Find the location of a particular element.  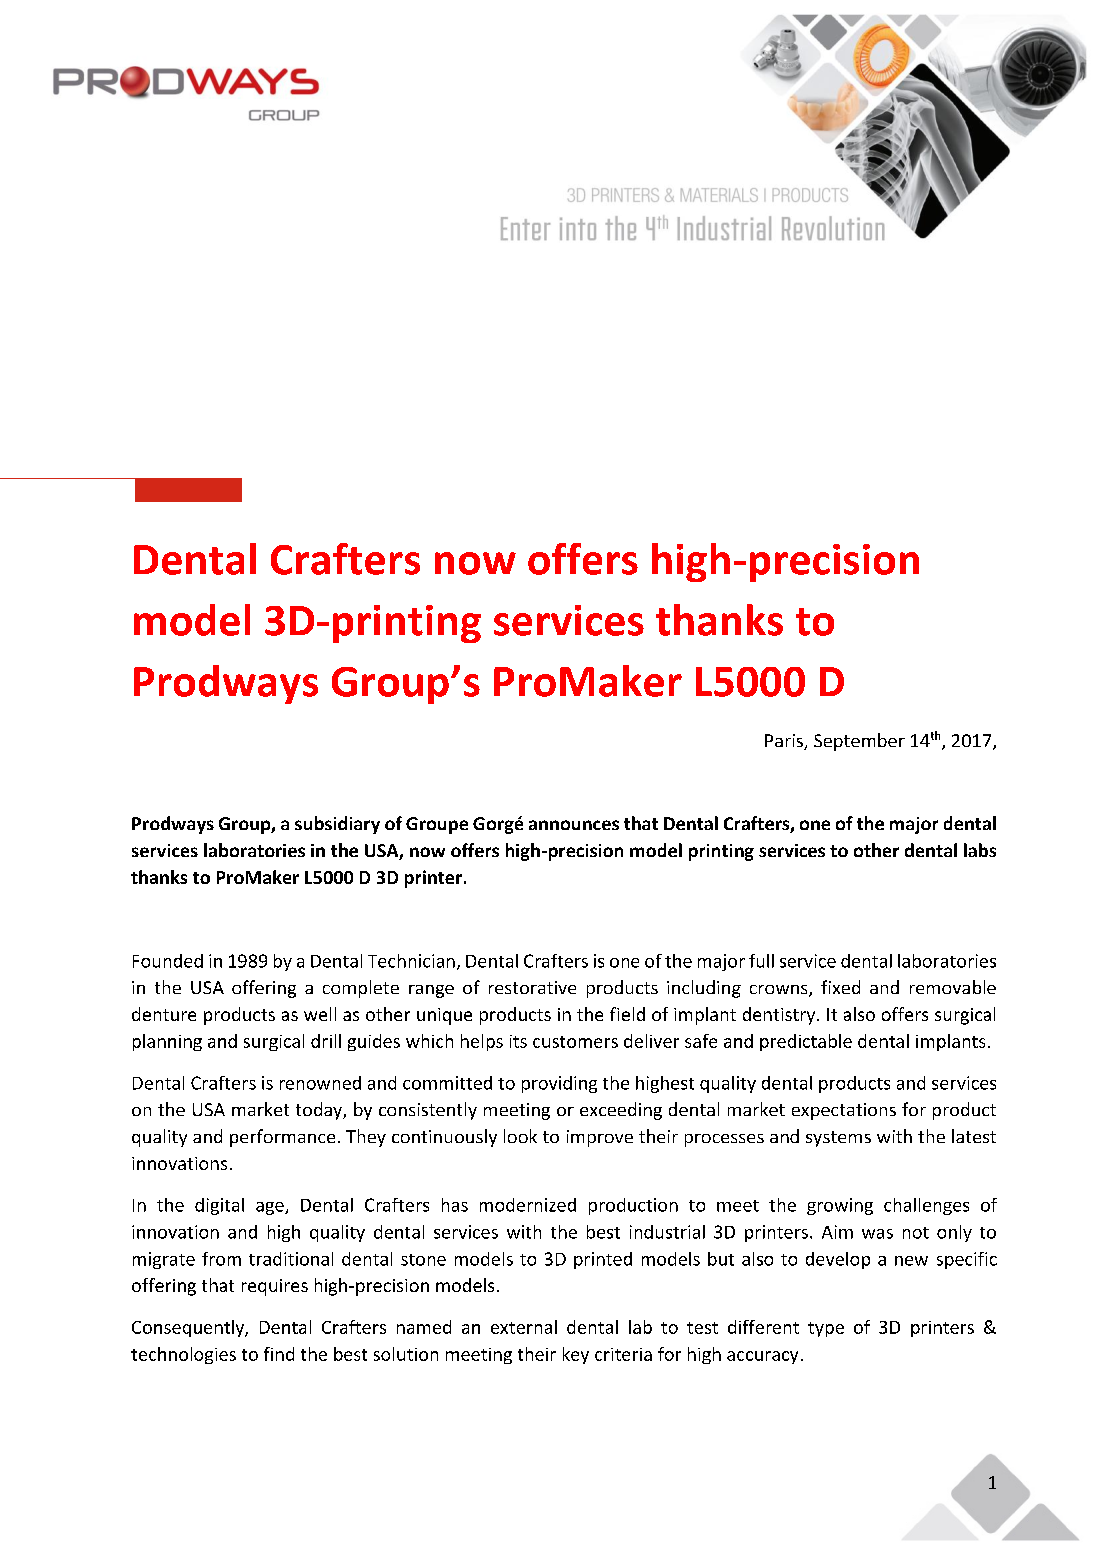

drill is located at coordinates (326, 1041).
